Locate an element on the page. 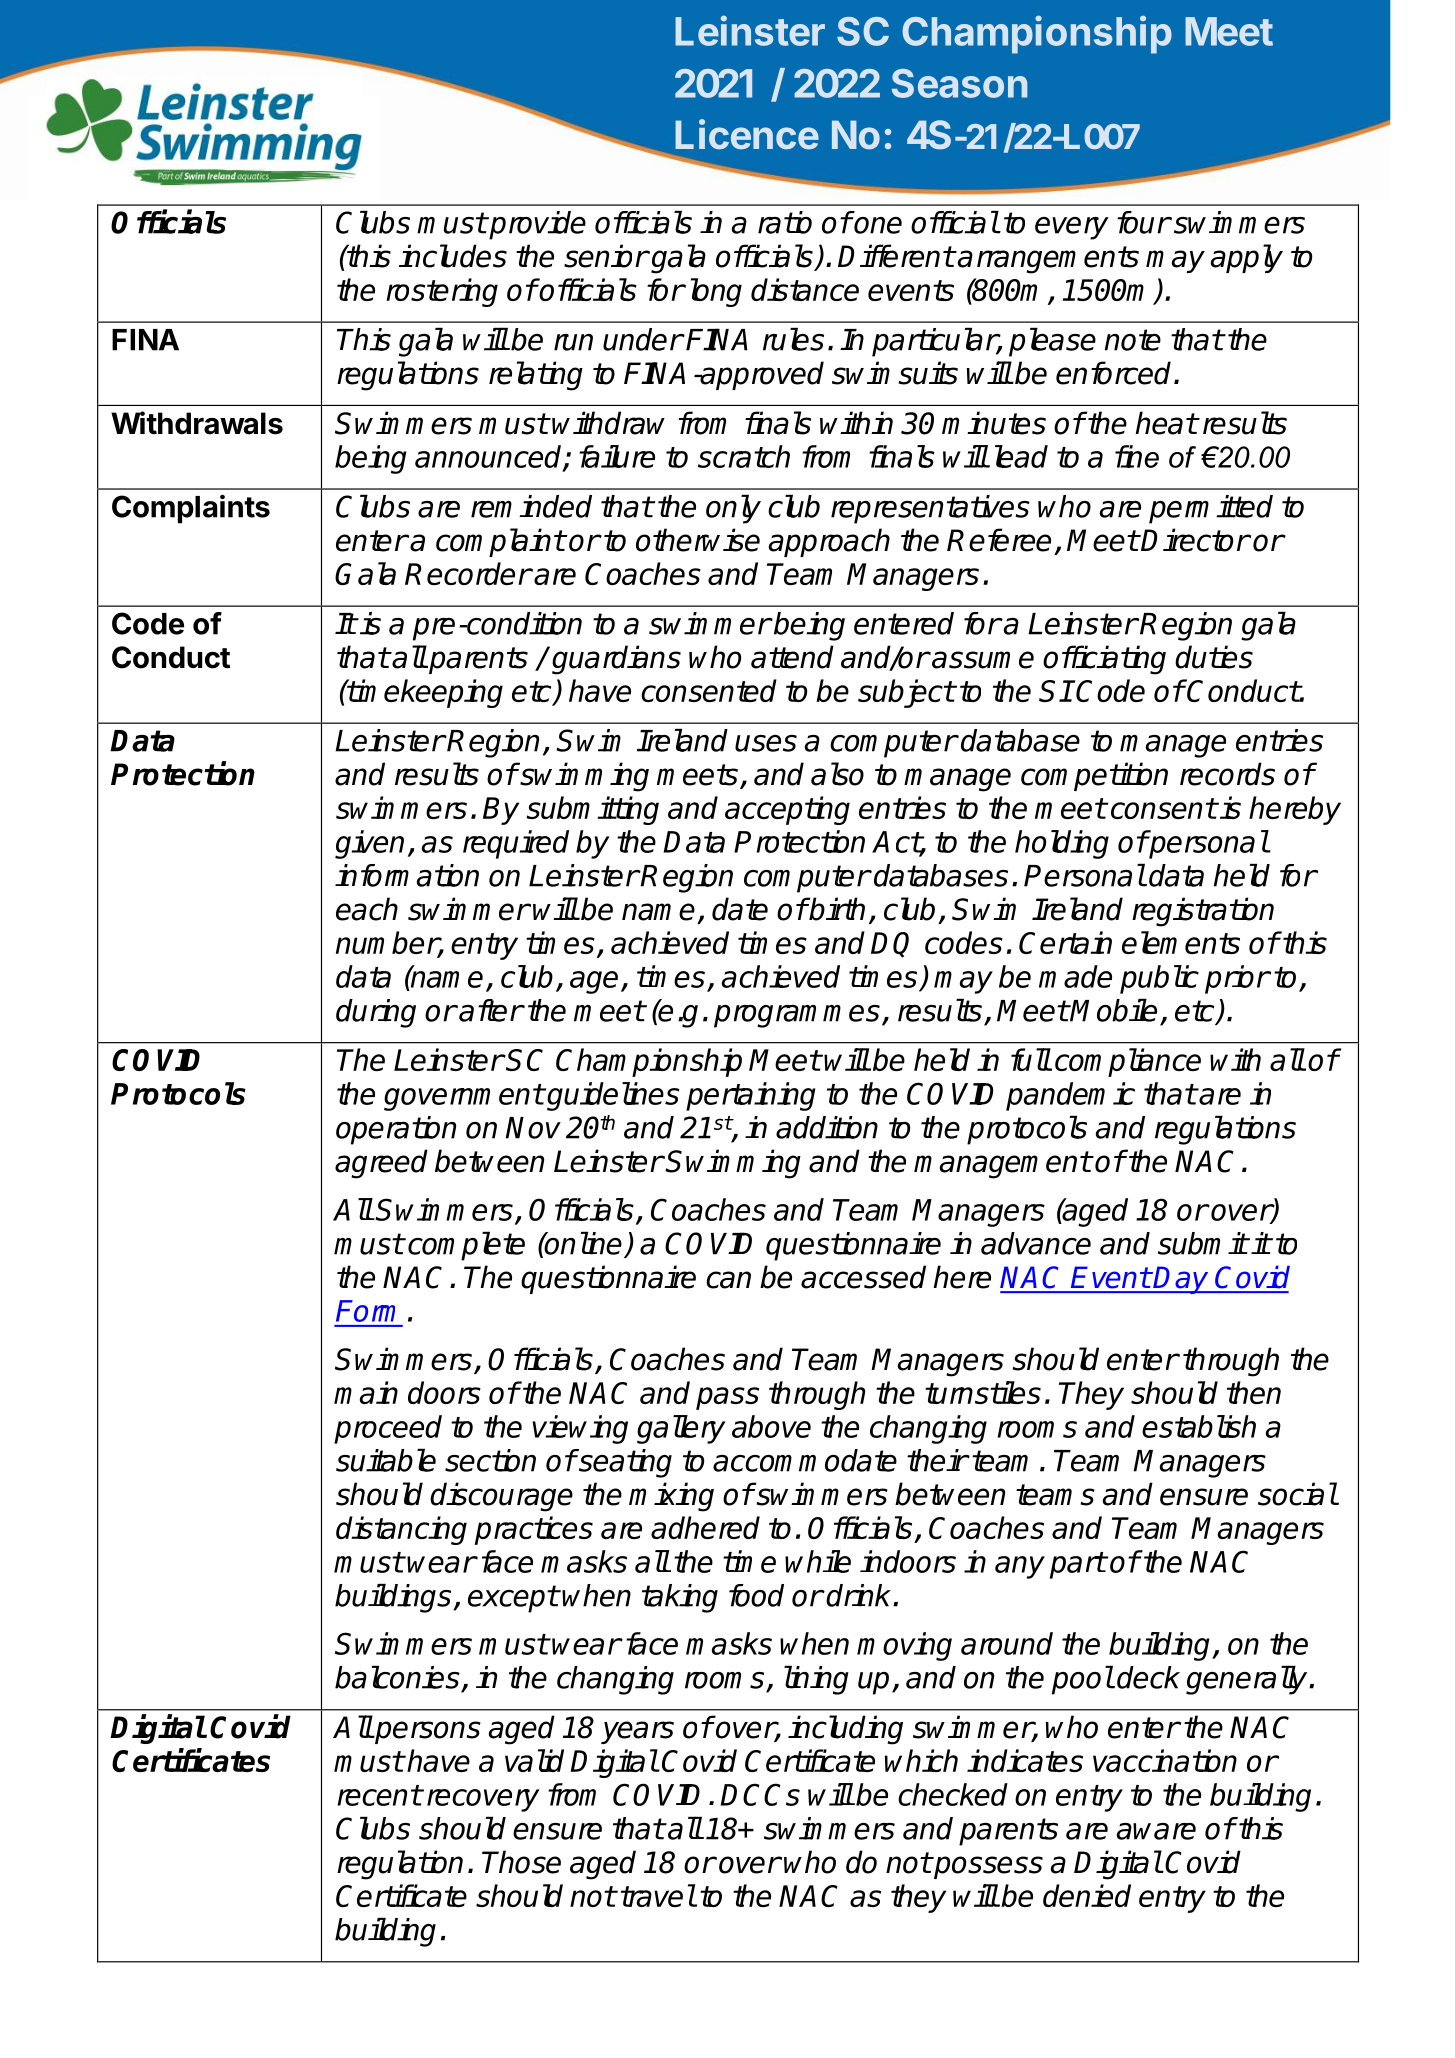 The height and width of the document is (2058, 1455). Those is located at coordinates (521, 1862).
